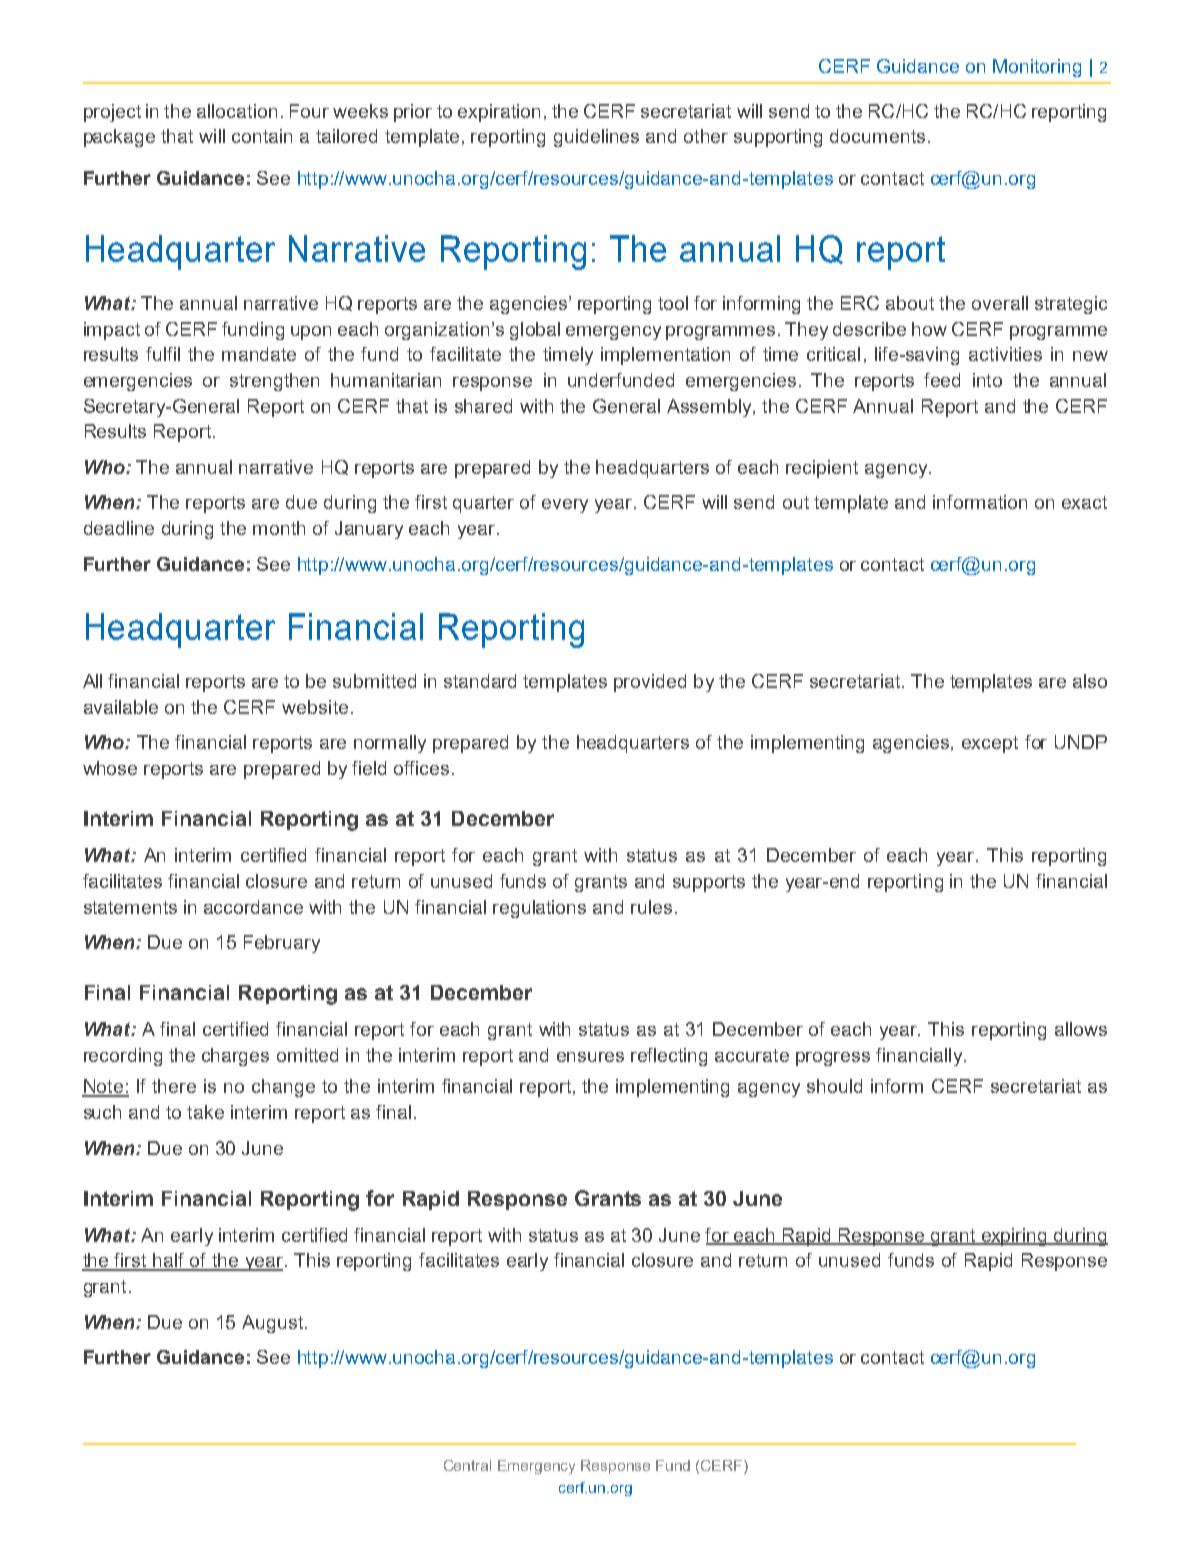 The height and width of the document is (1541, 1191). Describe the element at coordinates (237, 111) in the document. I see `allocation` at that location.
